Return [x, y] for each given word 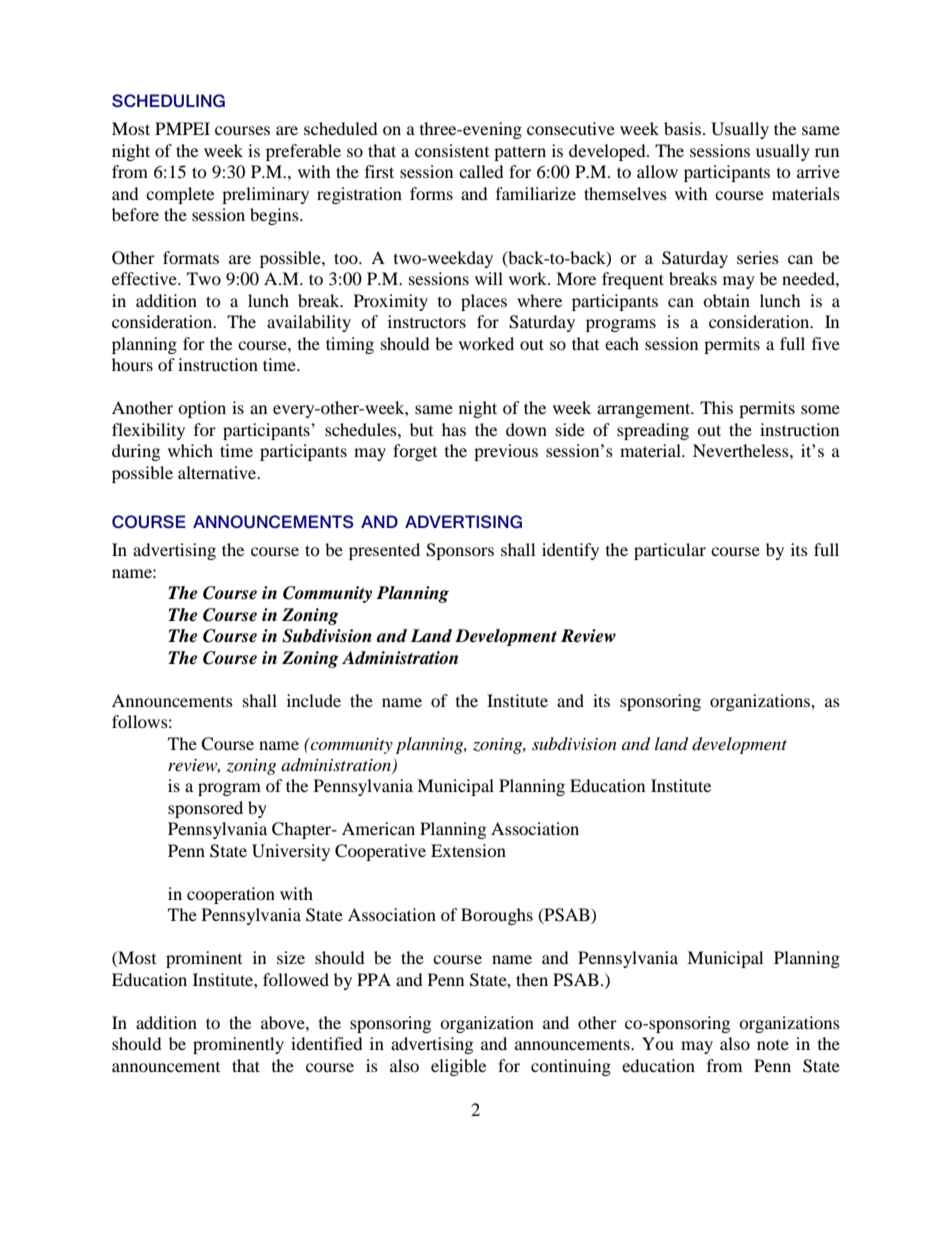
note [773, 1045]
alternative [218, 472]
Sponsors [460, 551]
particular [670, 551]
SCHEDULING [168, 100]
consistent [452, 150]
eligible [458, 1067]
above [284, 1022]
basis [682, 128]
